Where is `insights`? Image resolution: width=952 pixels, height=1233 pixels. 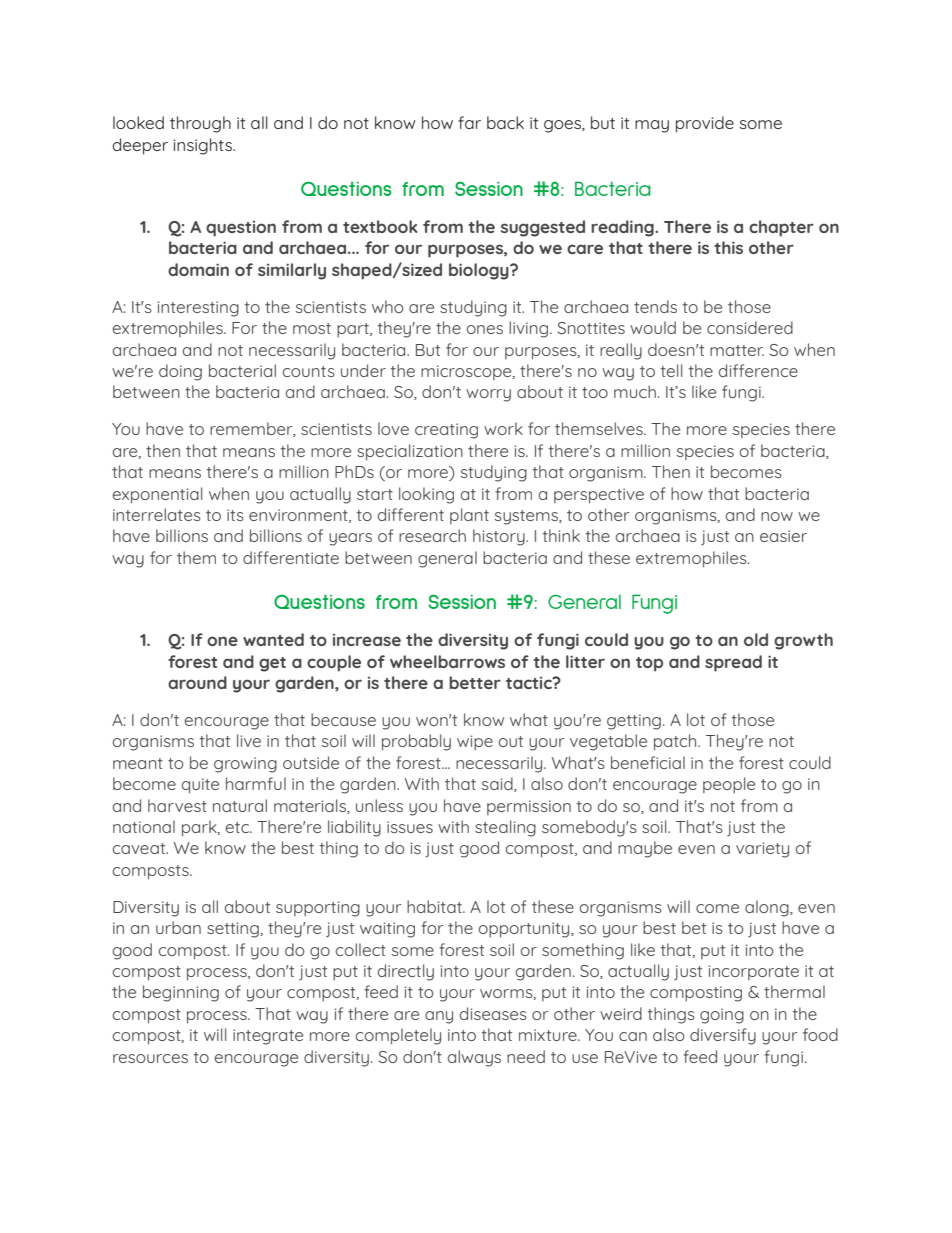 insights is located at coordinates (203, 146).
